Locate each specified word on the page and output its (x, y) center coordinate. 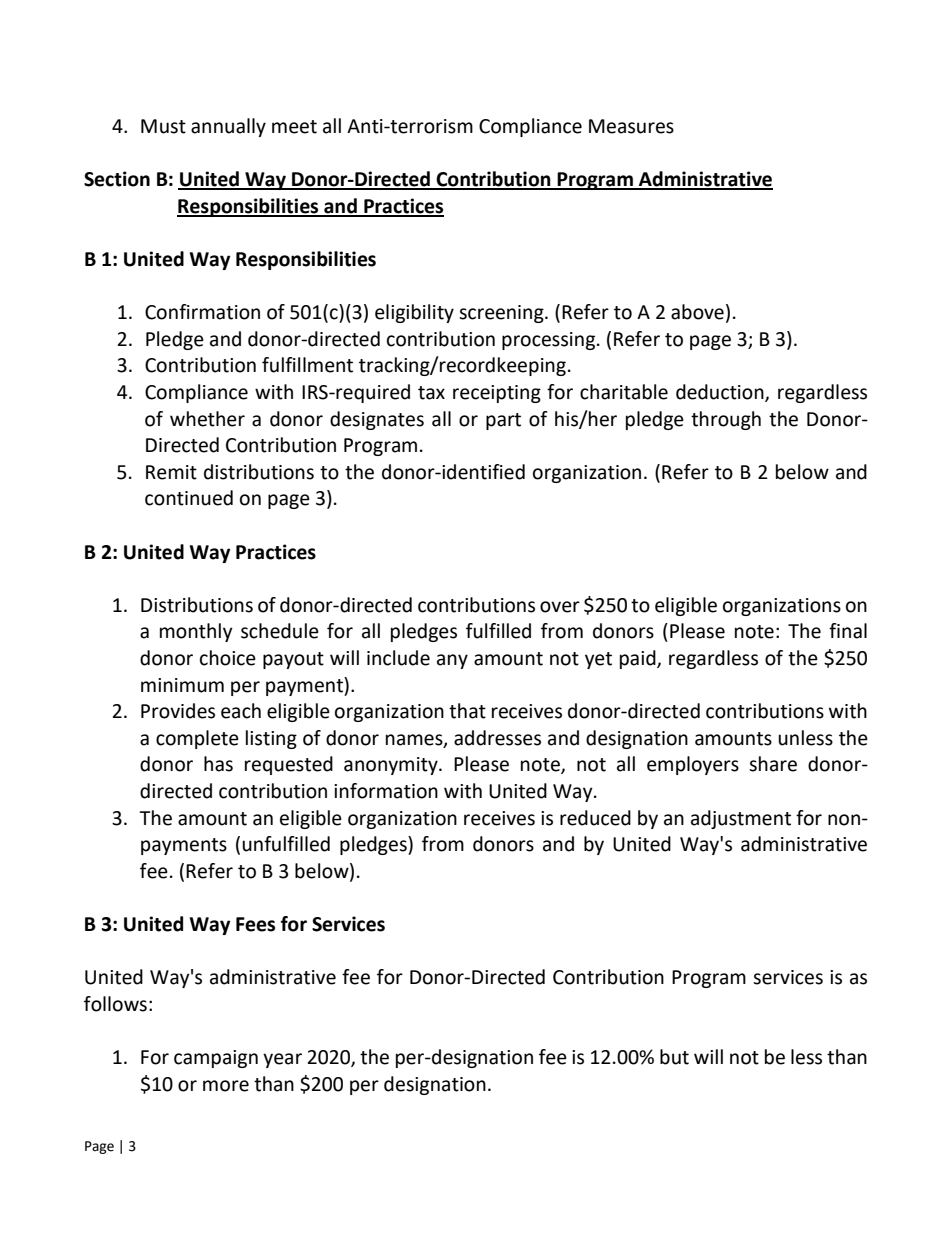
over (560, 607)
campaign (216, 1059)
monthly (196, 632)
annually (228, 127)
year (282, 1060)
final (848, 631)
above (697, 312)
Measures (631, 126)
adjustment (741, 819)
